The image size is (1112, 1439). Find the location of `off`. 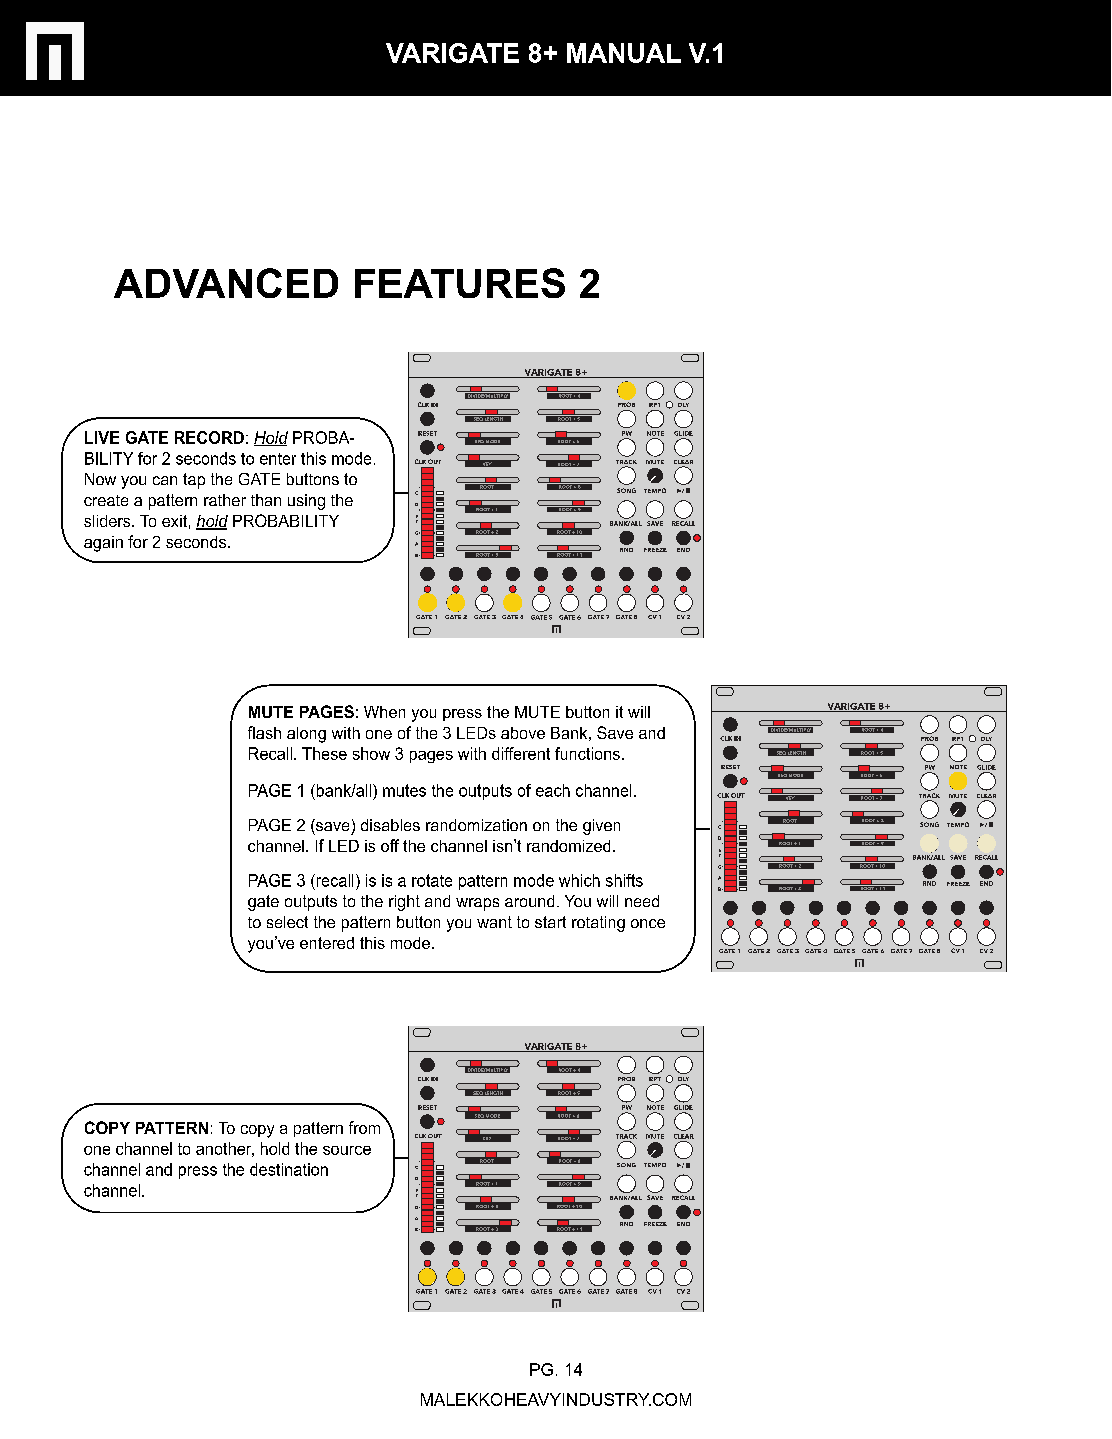

off is located at coordinates (390, 845).
